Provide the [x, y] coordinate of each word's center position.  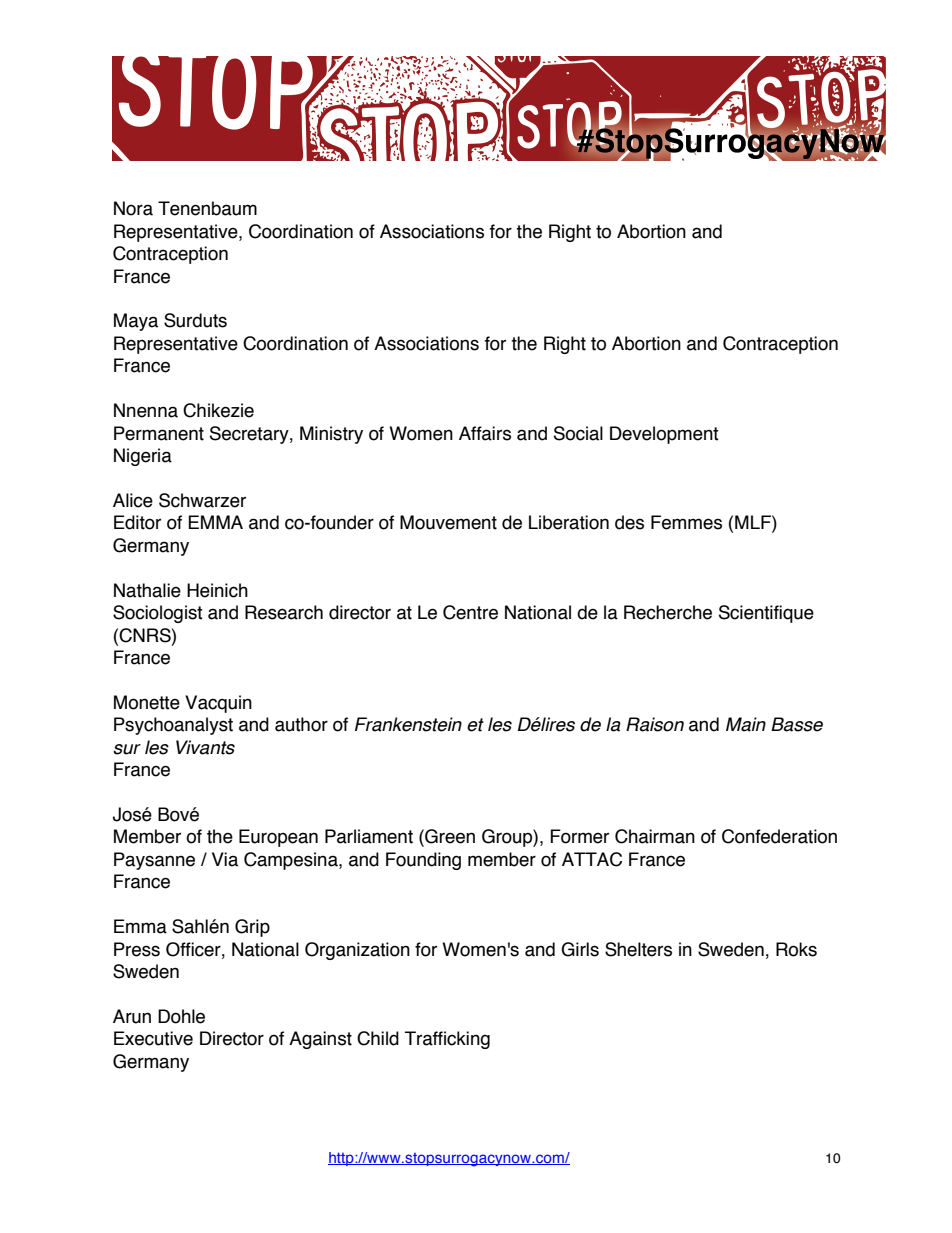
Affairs [485, 433]
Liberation [569, 522]
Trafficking [447, 1040]
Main [746, 724]
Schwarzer [202, 500]
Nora [133, 208]
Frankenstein [408, 724]
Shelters [638, 949]
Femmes [686, 522]
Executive [153, 1038]
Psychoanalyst [173, 726]
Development [664, 435]
